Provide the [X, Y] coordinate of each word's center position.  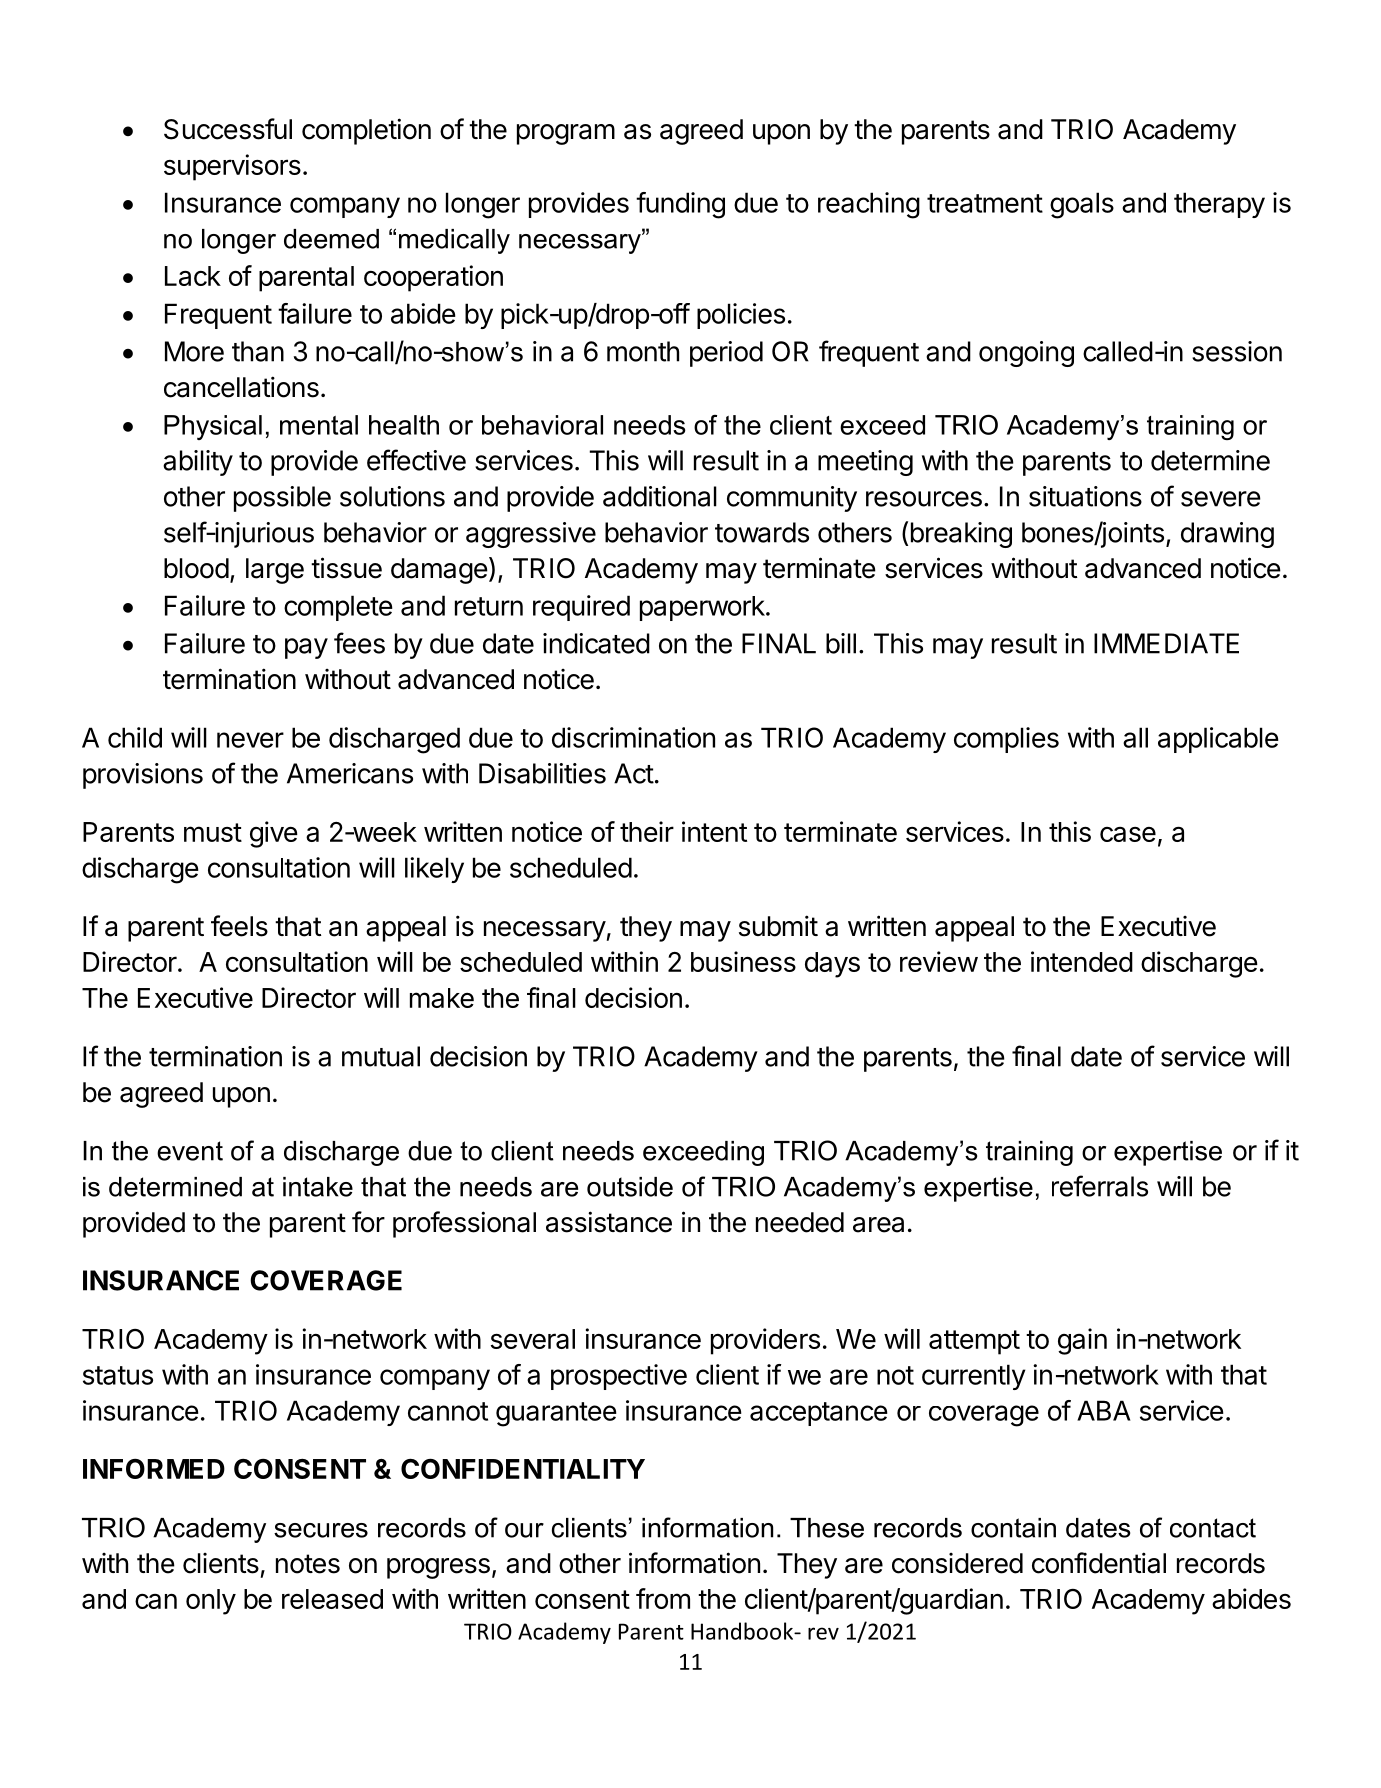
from [663, 1598]
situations [1085, 496]
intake [318, 1187]
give [274, 834]
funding [680, 205]
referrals [1100, 1186]
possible [282, 499]
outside [630, 1187]
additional [660, 496]
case [1128, 834]
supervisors [232, 167]
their [647, 831]
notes [308, 1564]
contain [1013, 1528]
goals [1082, 205]
